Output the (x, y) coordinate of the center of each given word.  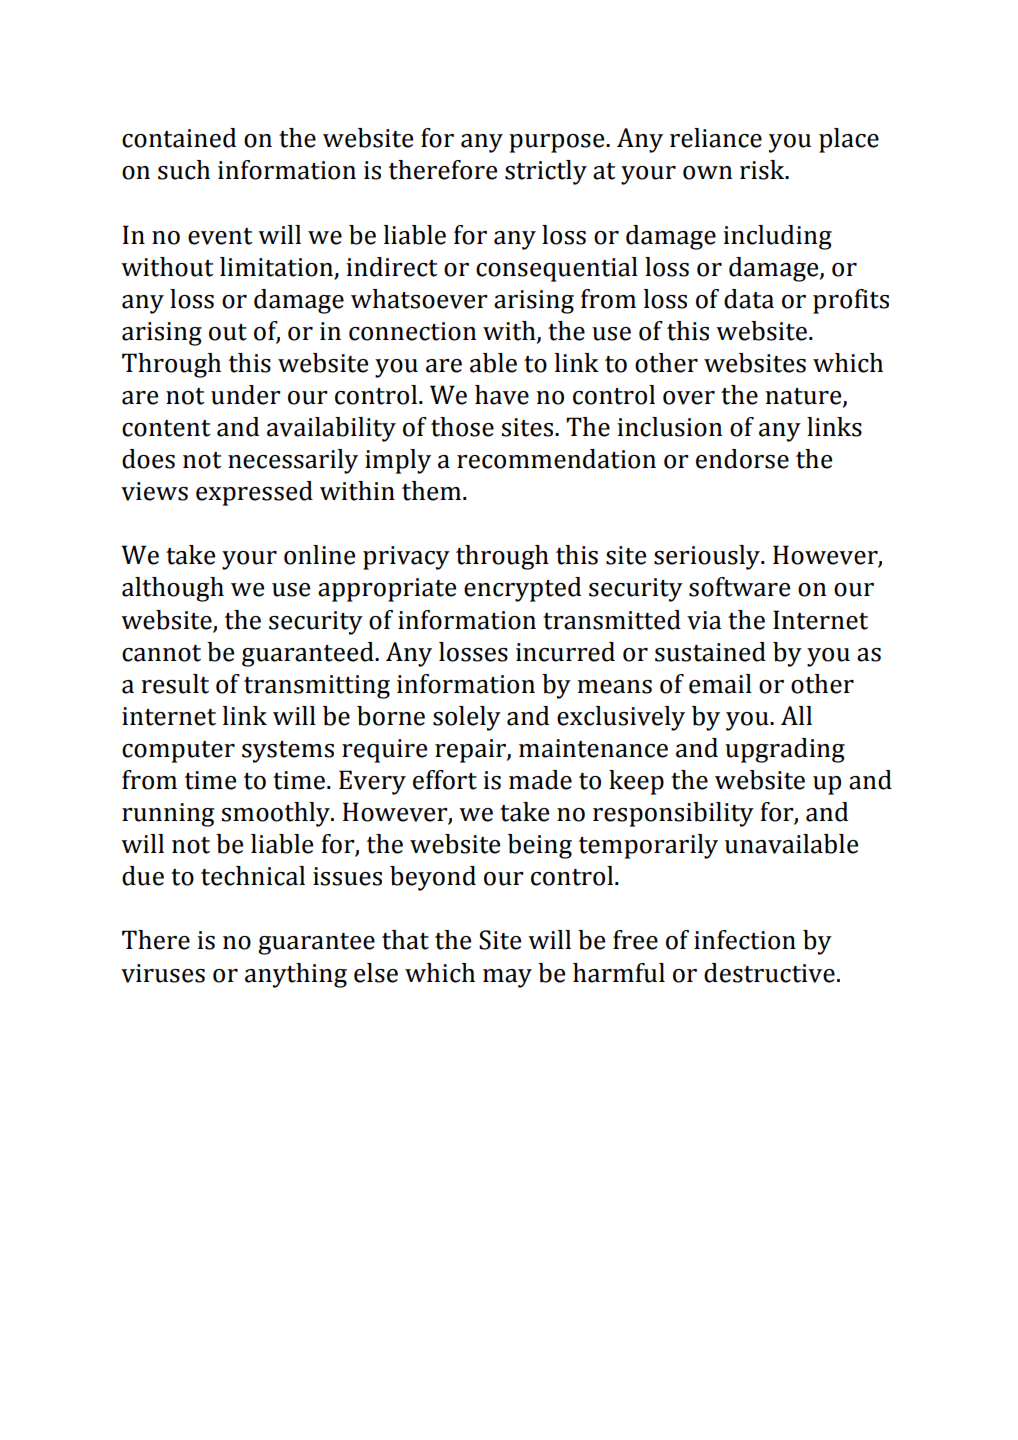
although (173, 589)
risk (763, 170)
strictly (546, 172)
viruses (163, 973)
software (739, 587)
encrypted (522, 589)
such (184, 170)
